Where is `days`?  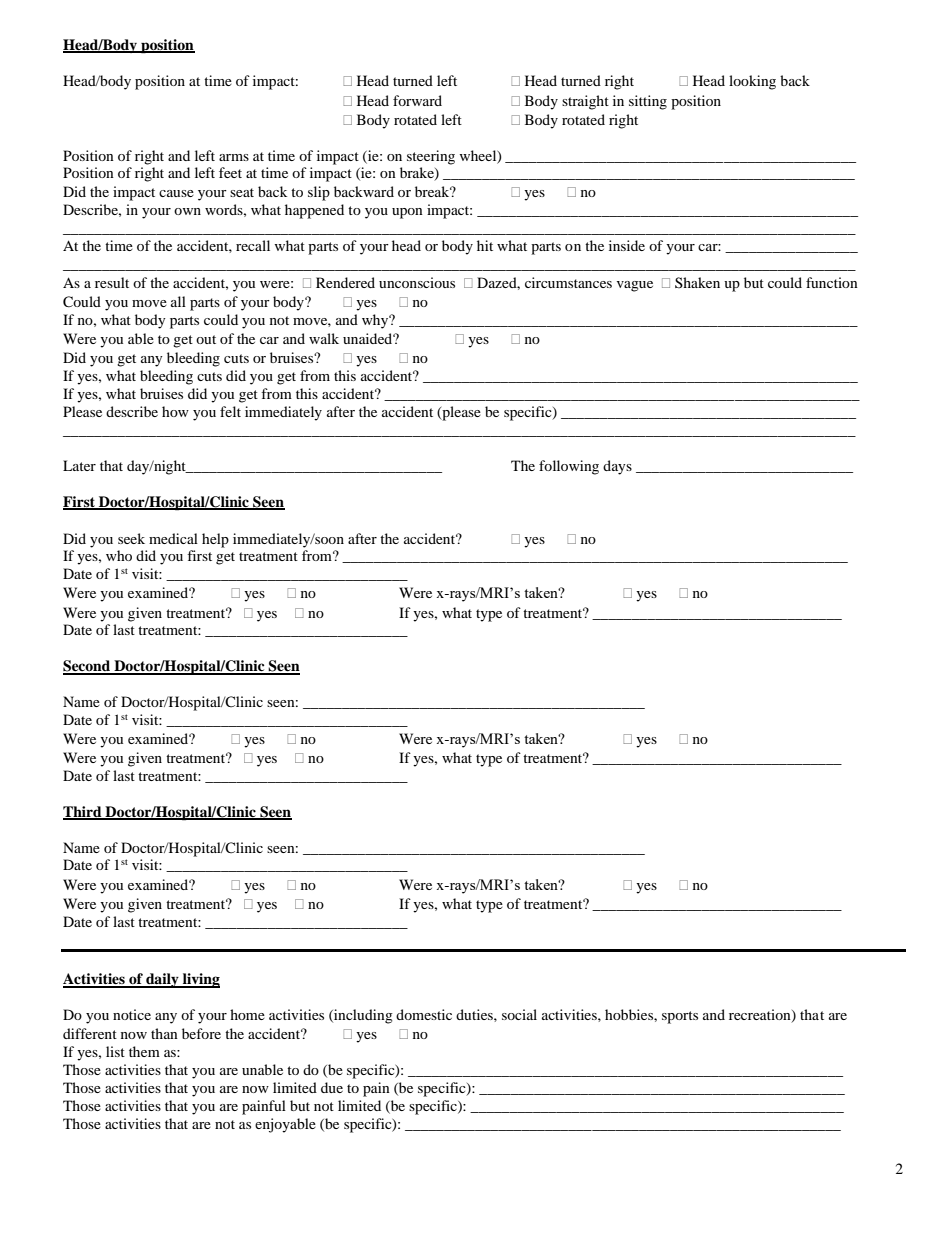 days is located at coordinates (617, 467).
